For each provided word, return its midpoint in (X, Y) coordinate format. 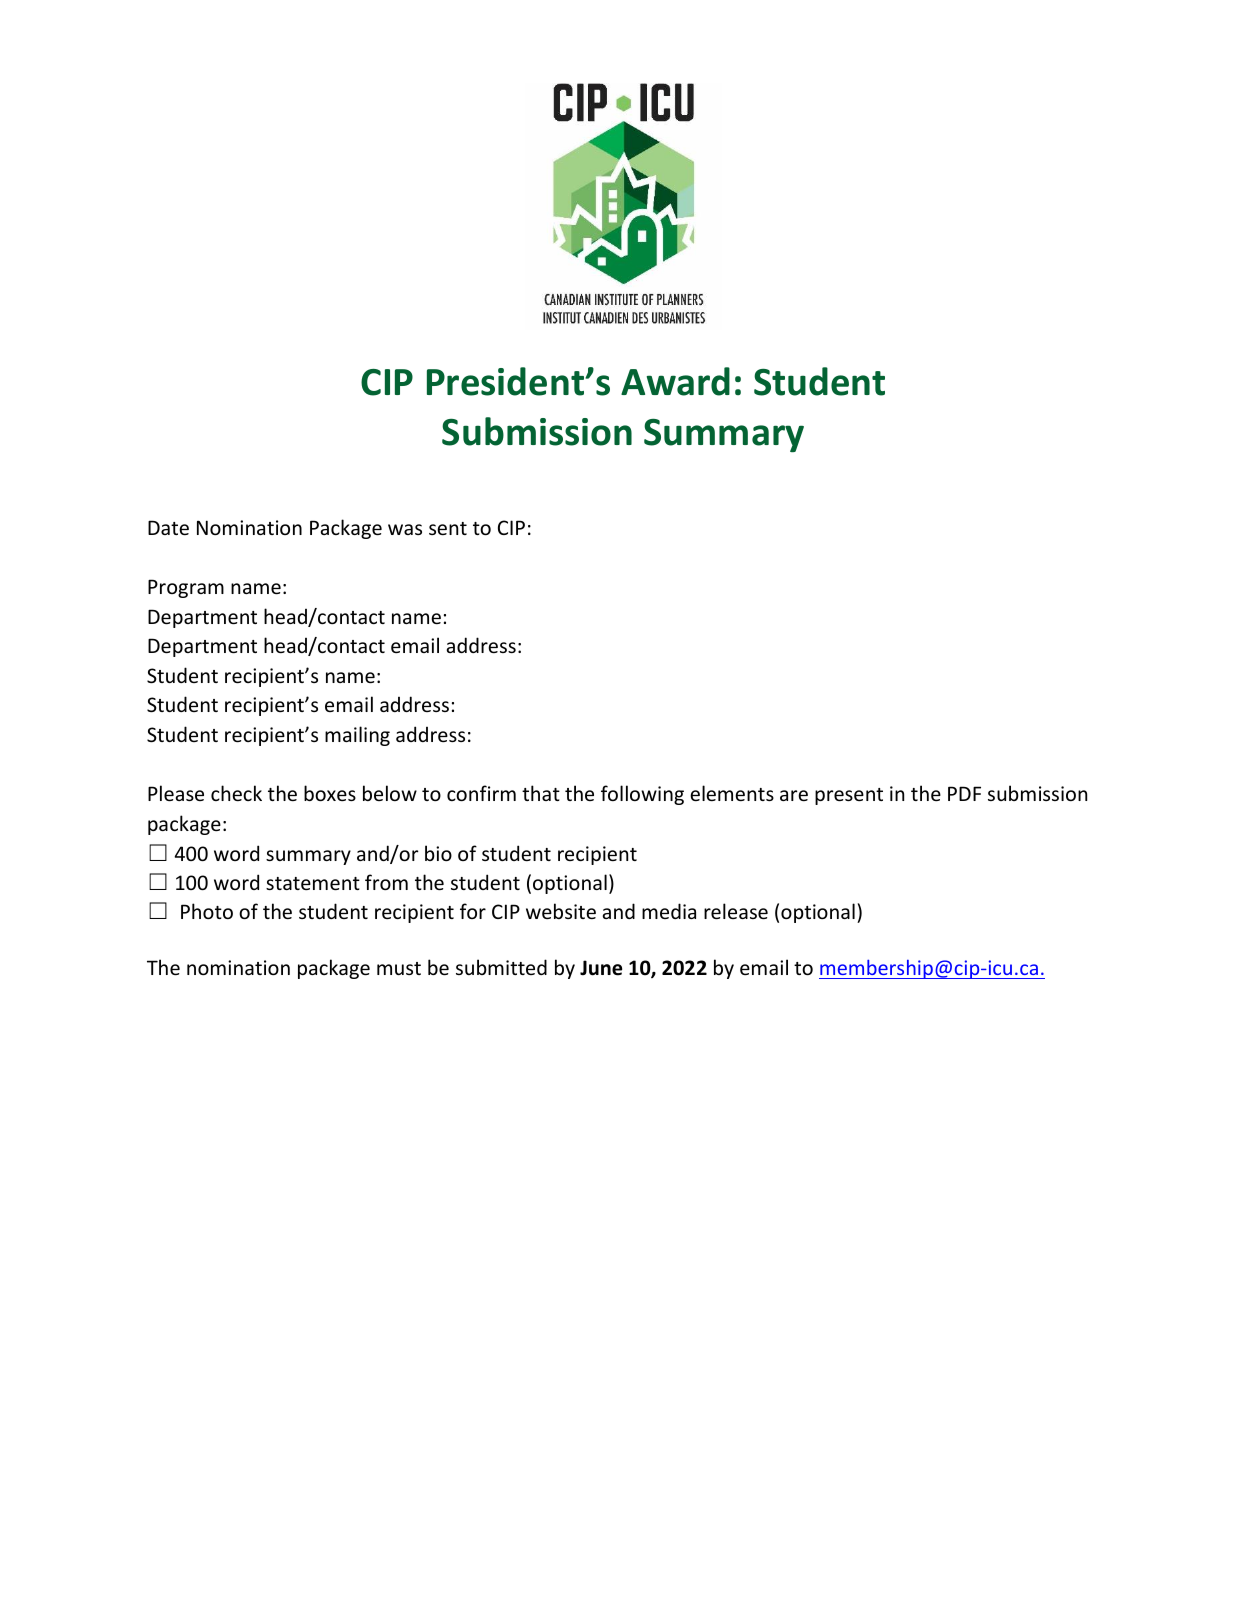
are (794, 795)
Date (168, 527)
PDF (964, 793)
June (601, 968)
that (541, 793)
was (405, 529)
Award (675, 381)
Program (186, 588)
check (236, 793)
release (736, 911)
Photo (207, 911)
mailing (357, 736)
